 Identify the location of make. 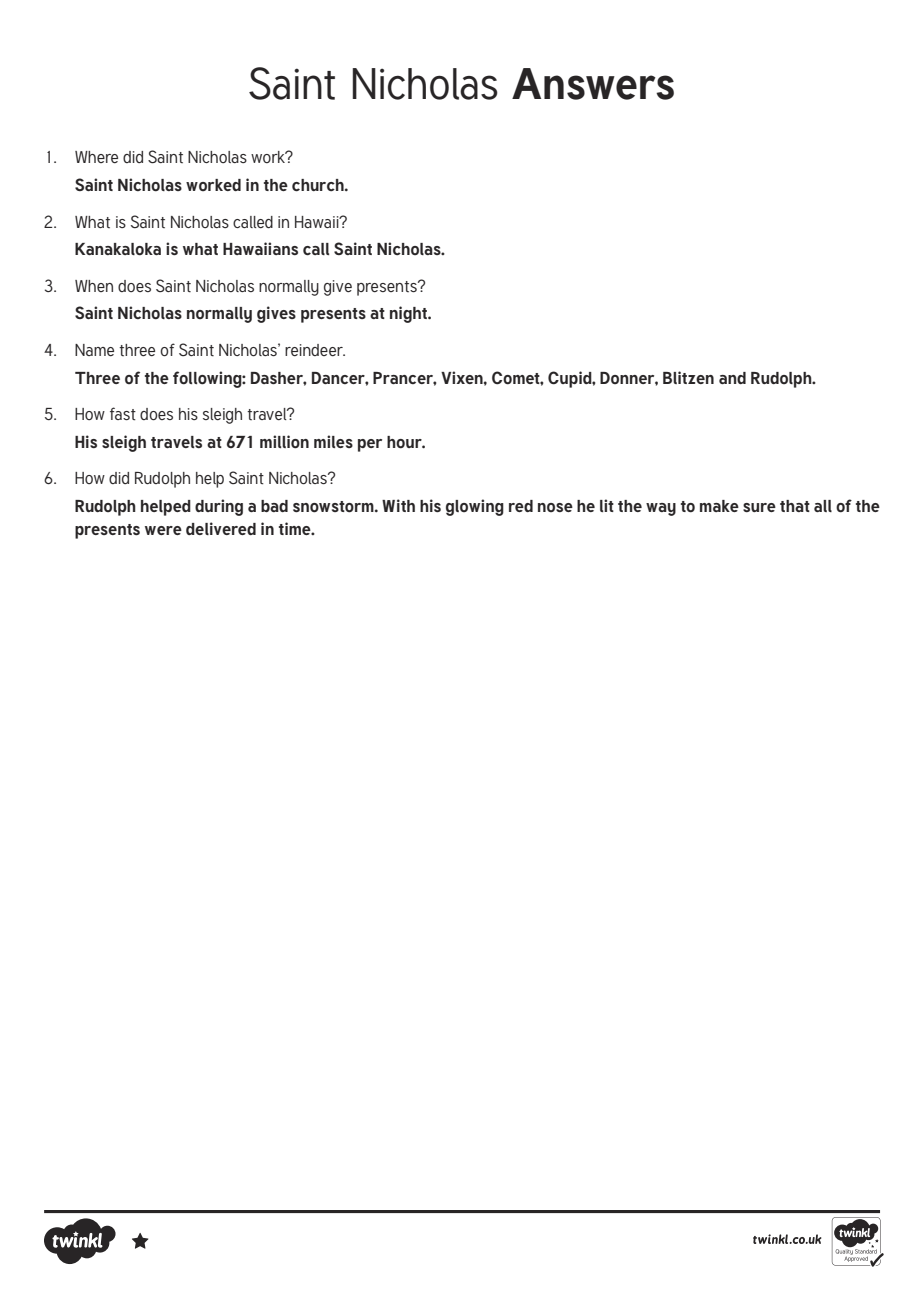
(719, 506).
